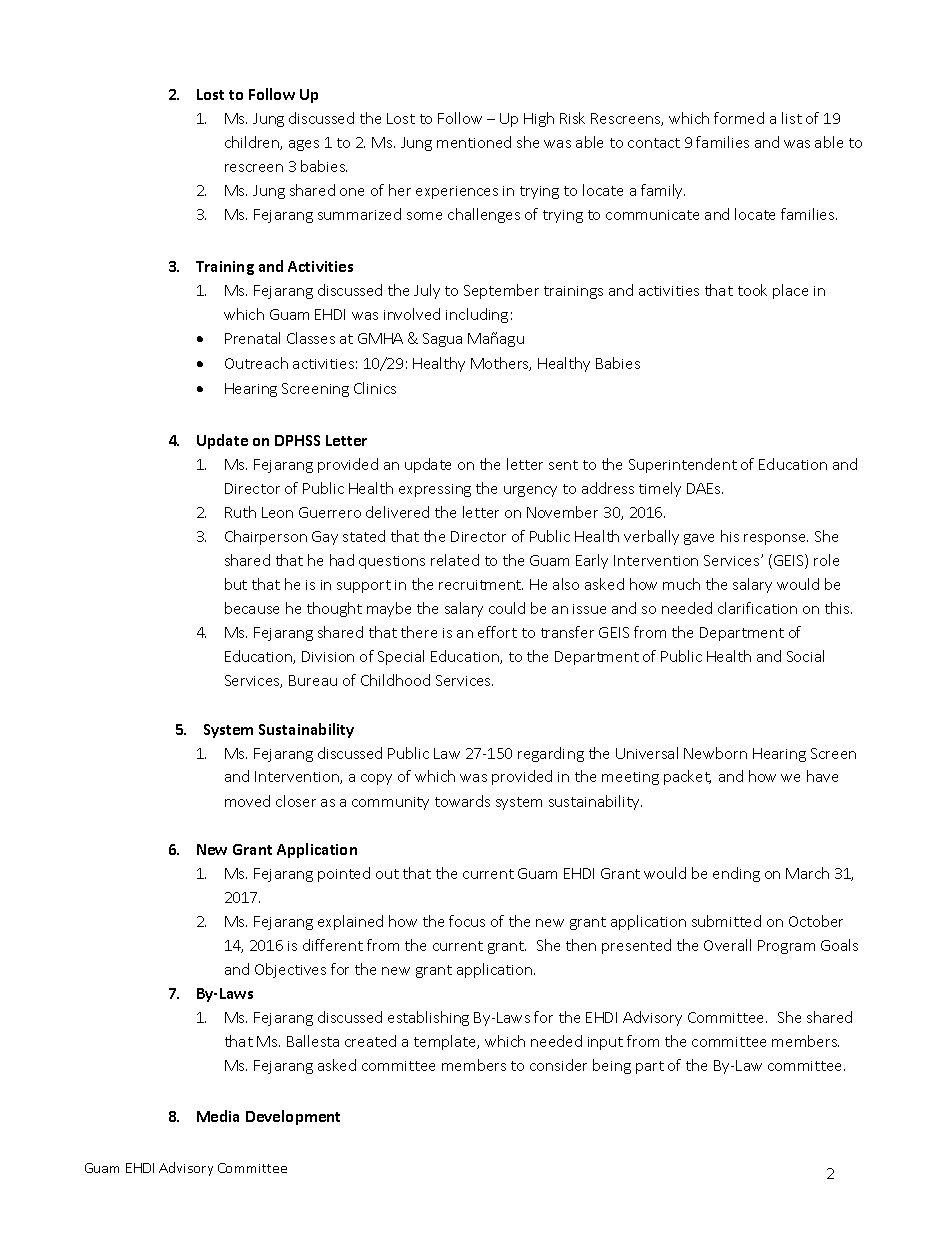 This image has width=952, height=1233. I want to click on ages, so click(304, 145).
